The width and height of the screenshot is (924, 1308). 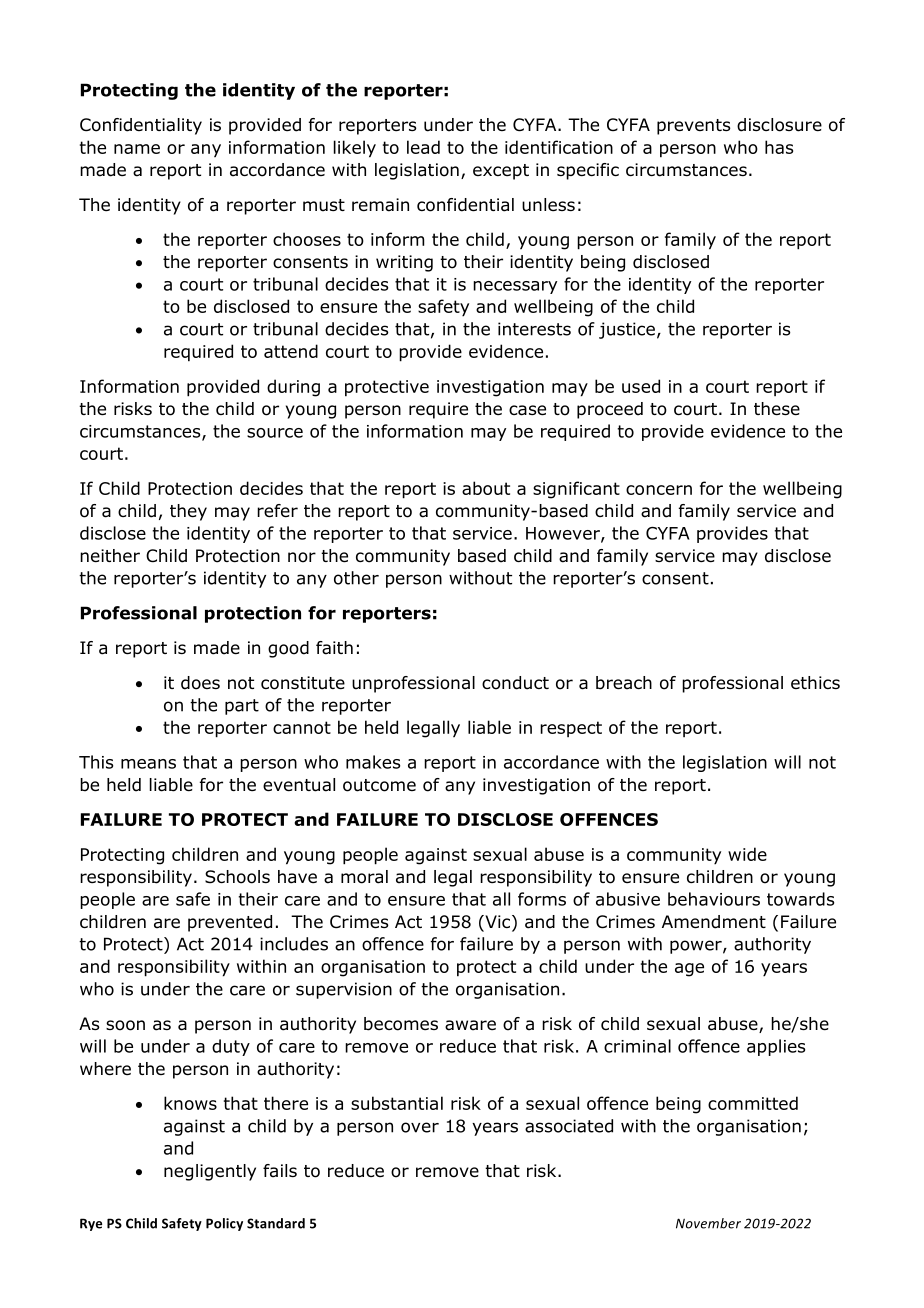 What do you see at coordinates (420, 1127) in the screenshot?
I see `over` at bounding box center [420, 1127].
